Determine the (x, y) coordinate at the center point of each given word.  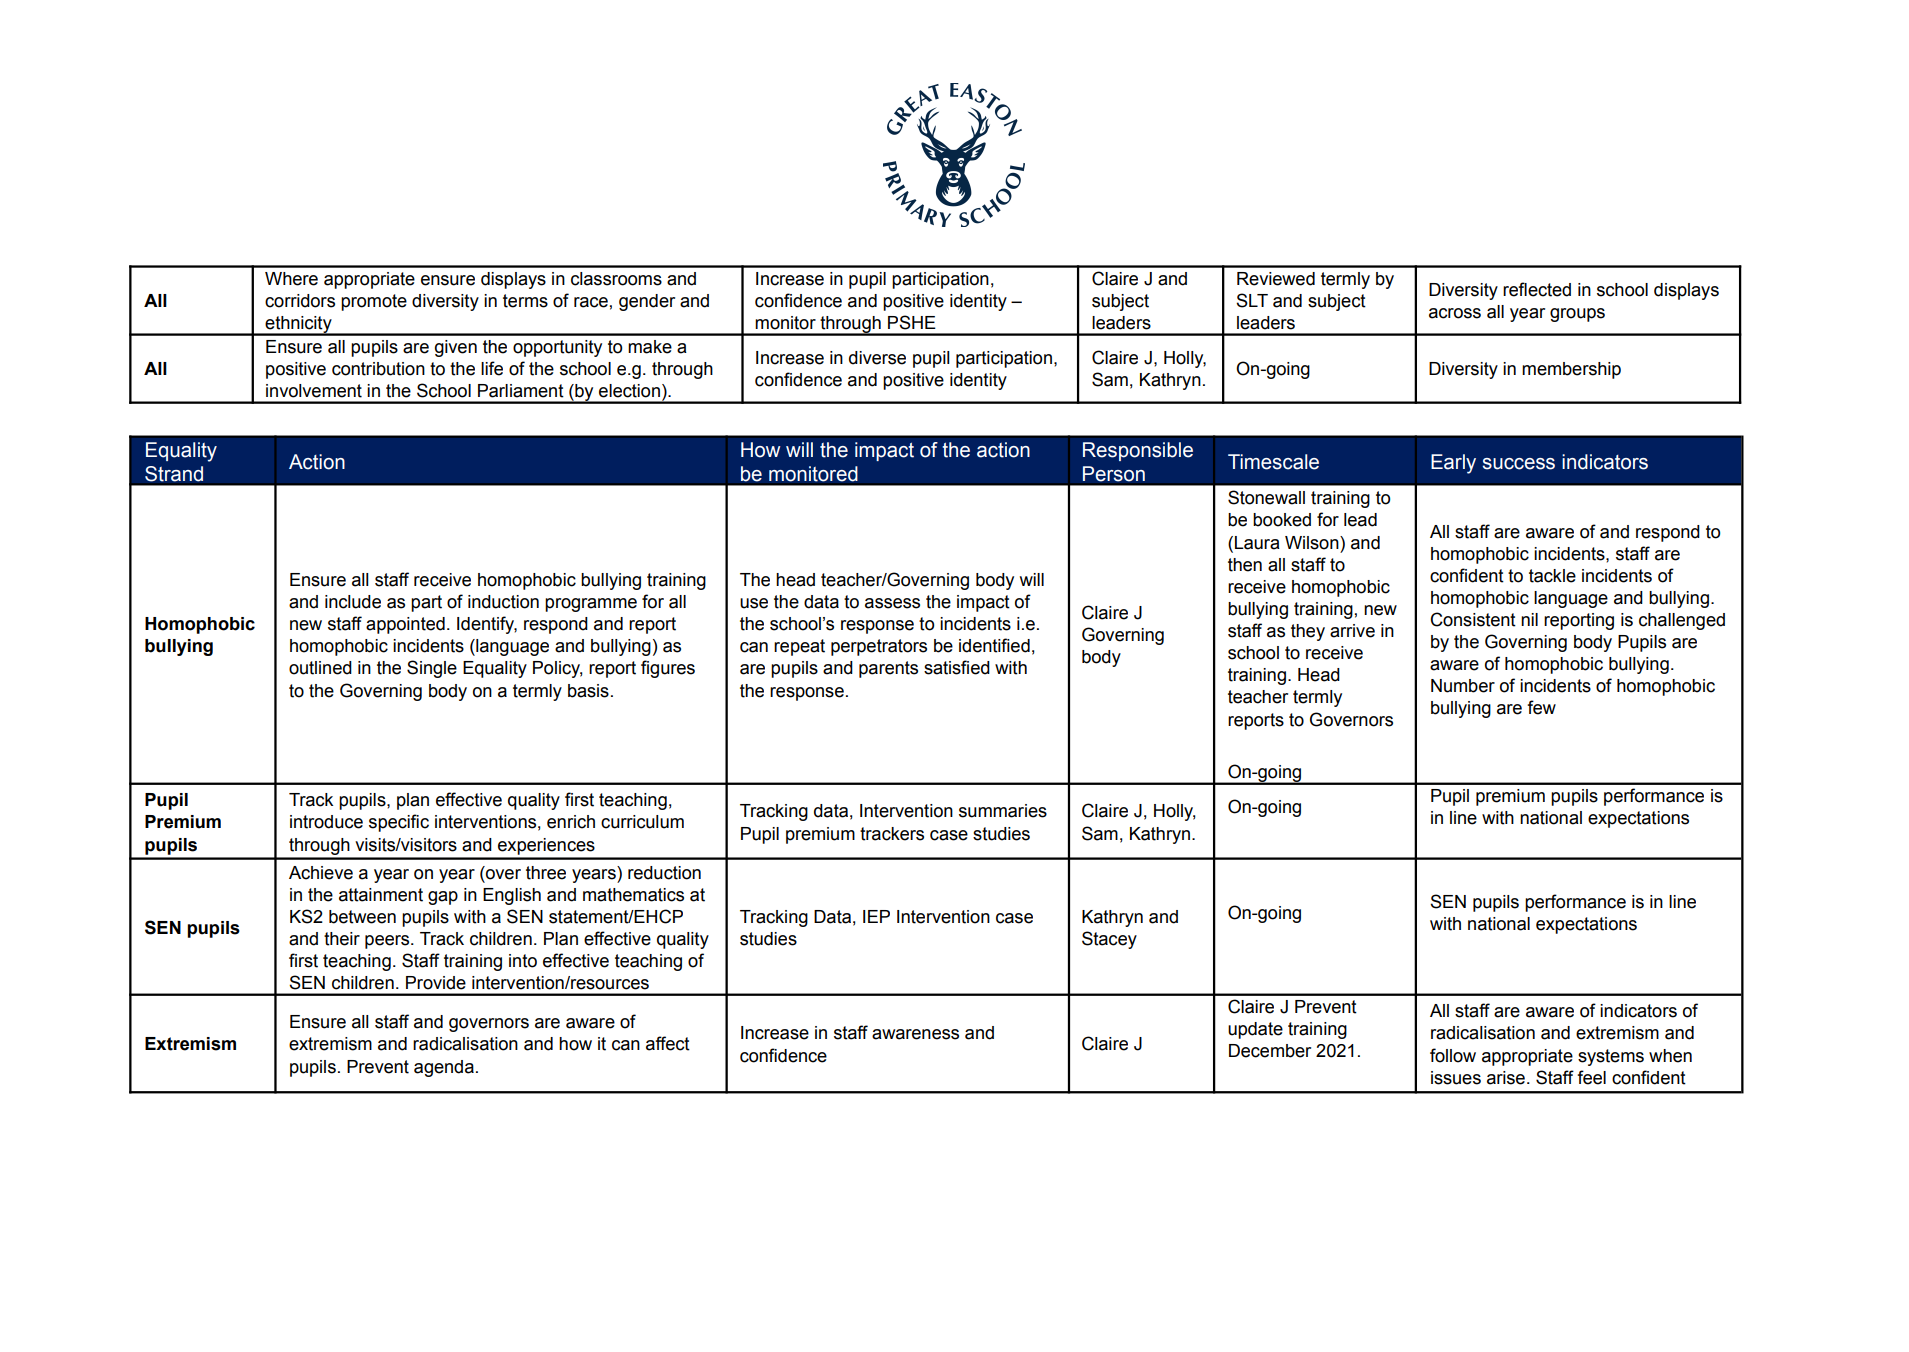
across (1455, 313)
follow (1453, 1055)
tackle (1552, 576)
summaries (1003, 811)
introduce (326, 822)
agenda (444, 1068)
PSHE (912, 322)
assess (892, 603)
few (1541, 707)
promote (374, 302)
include (353, 602)
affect (668, 1043)
